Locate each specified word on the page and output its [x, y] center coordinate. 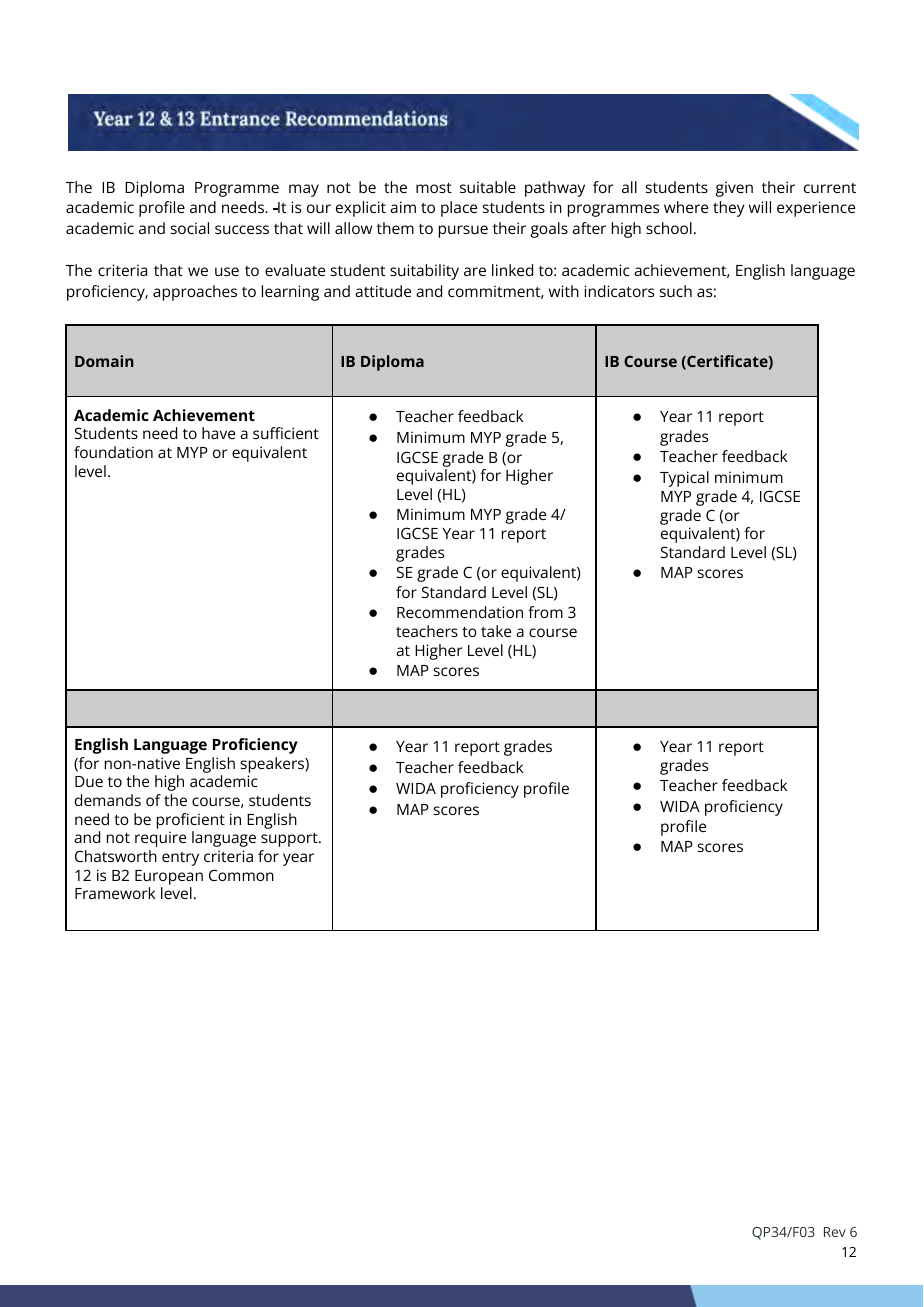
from [545, 612]
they [729, 209]
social [190, 228]
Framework [115, 893]
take [496, 631]
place [459, 209]
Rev [835, 1232]
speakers [273, 765]
